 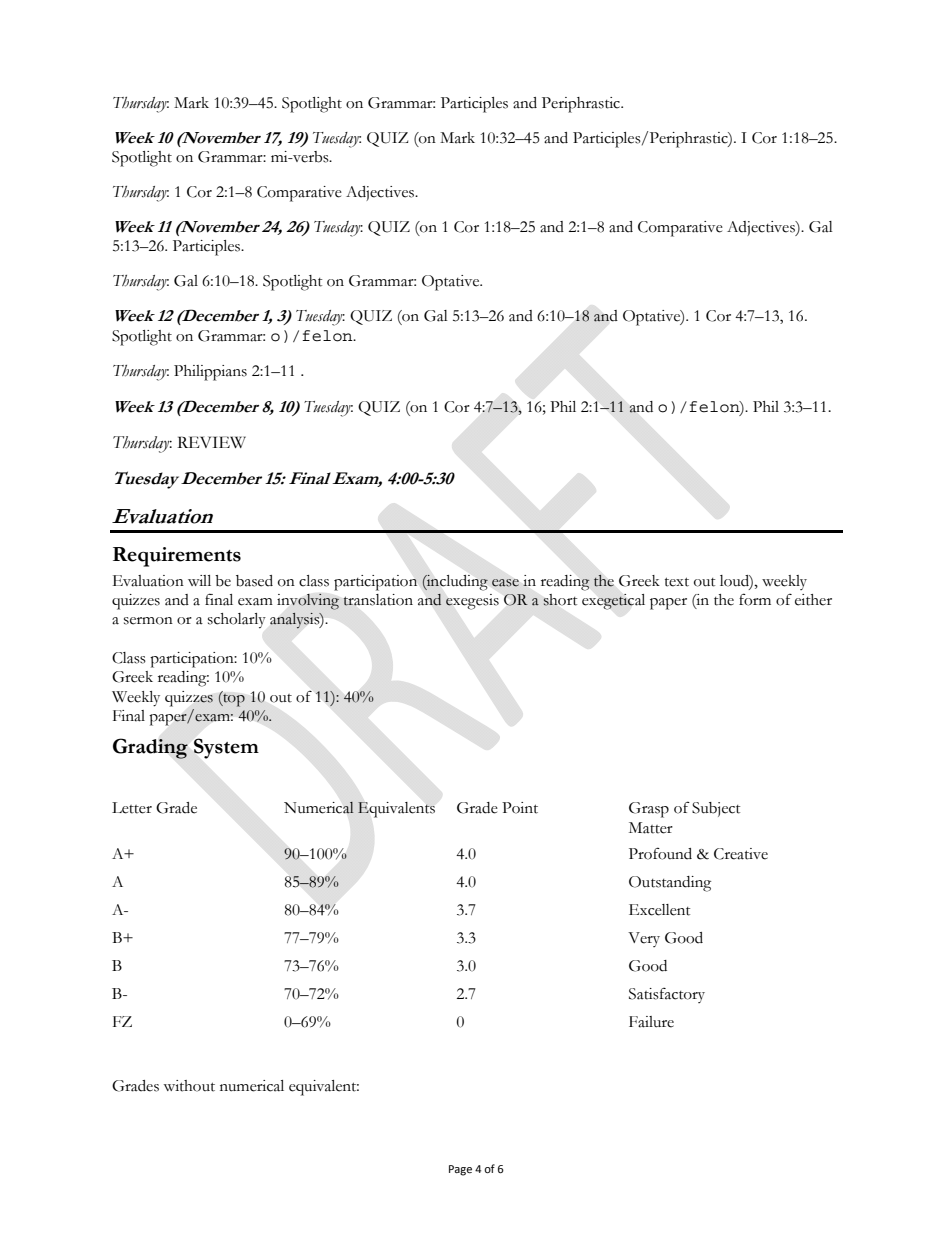 I want to click on exegesis, so click(x=472, y=602).
